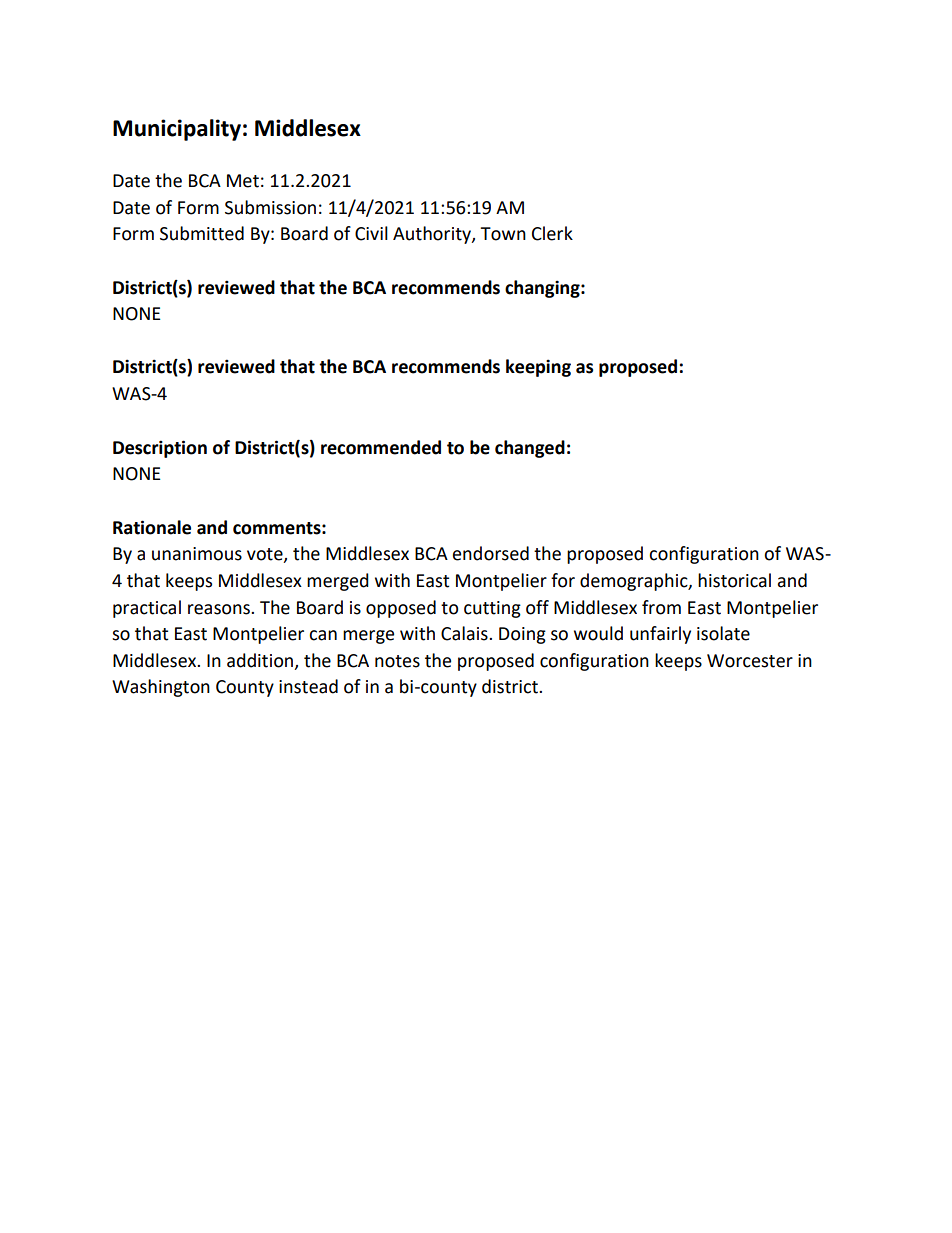  What do you see at coordinates (530, 449) in the screenshot?
I see `changed` at bounding box center [530, 449].
